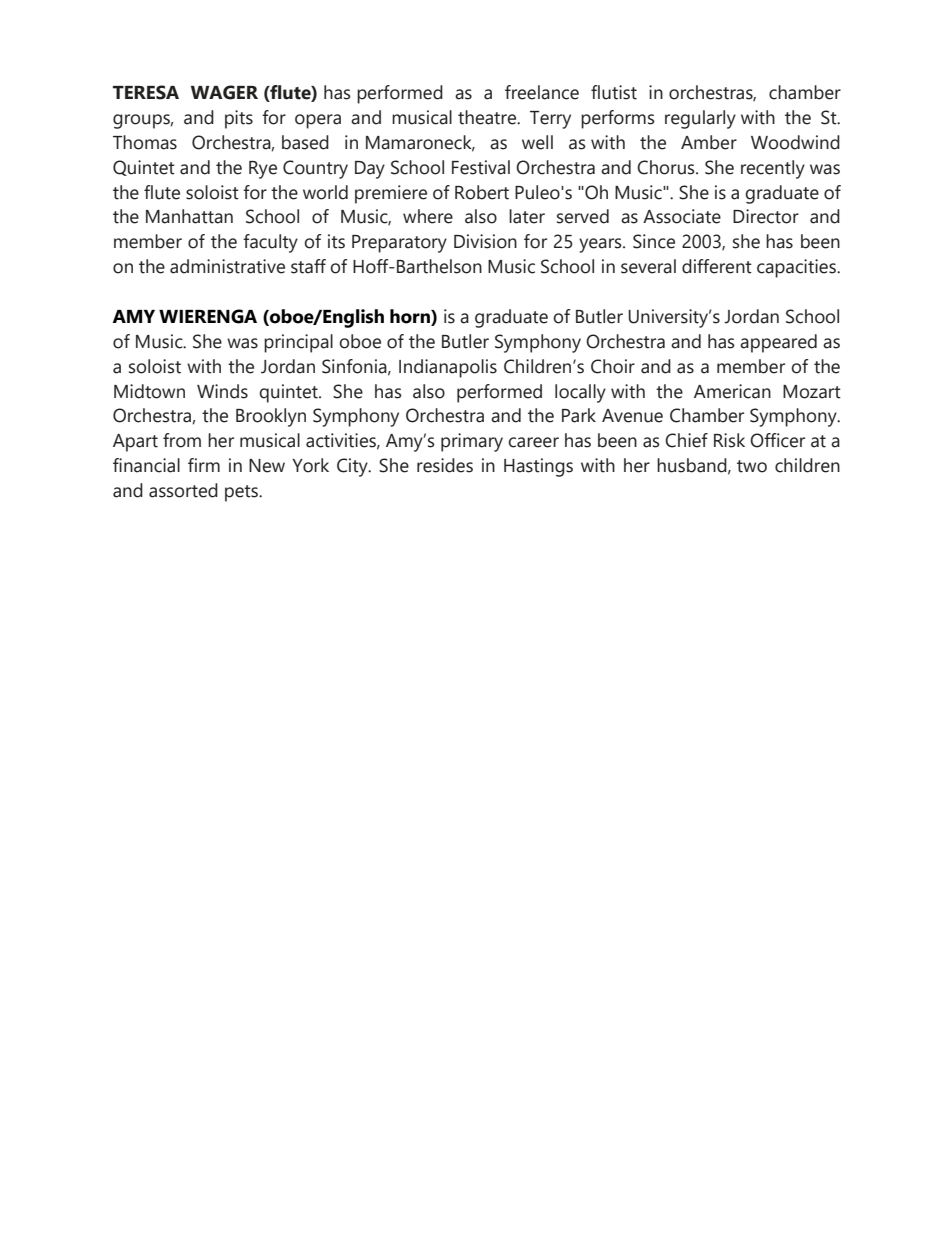 This screenshot has height=1233, width=952. I want to click on freelance, so click(542, 92).
